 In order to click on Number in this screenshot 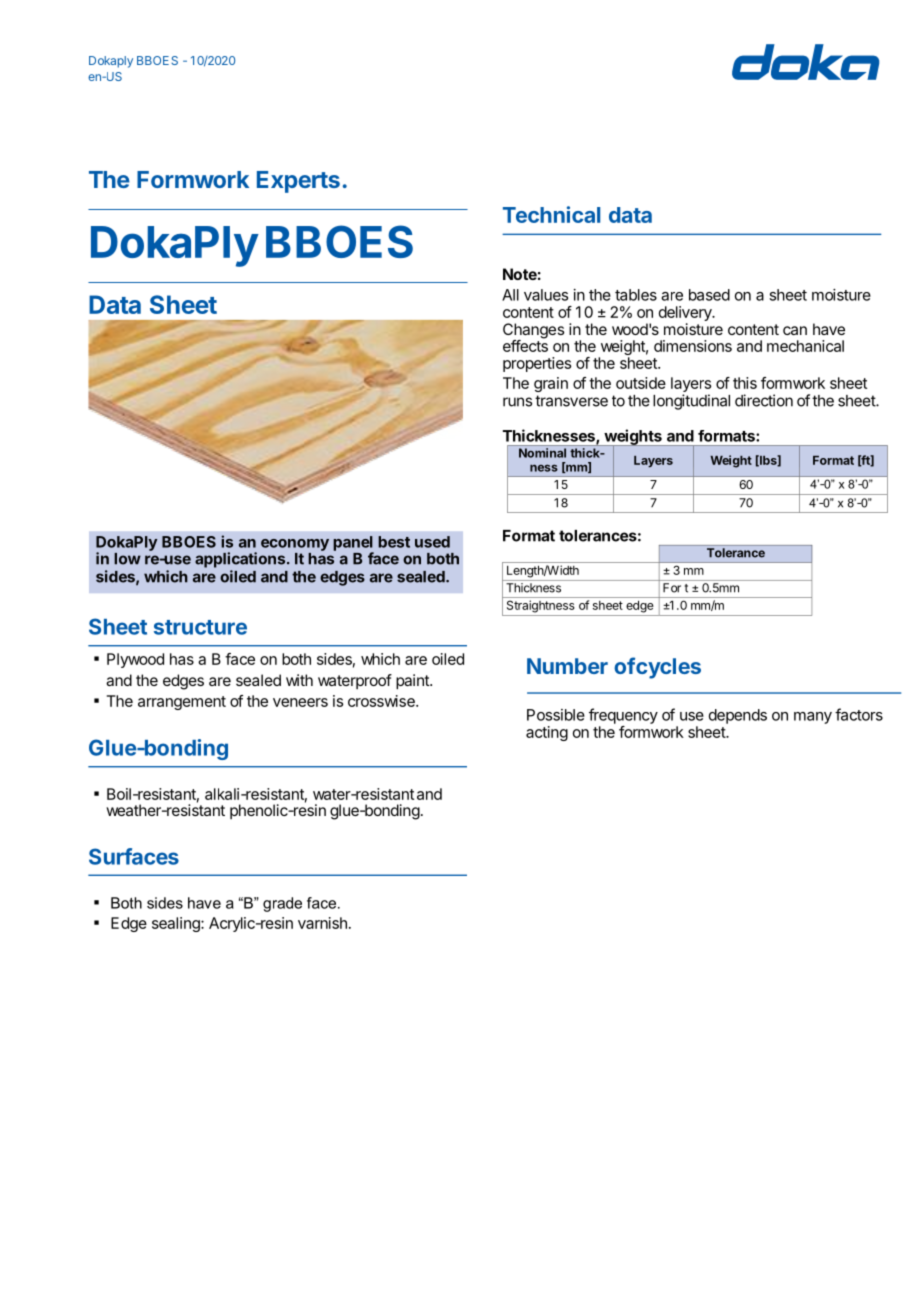, I will do `click(567, 666)`.
